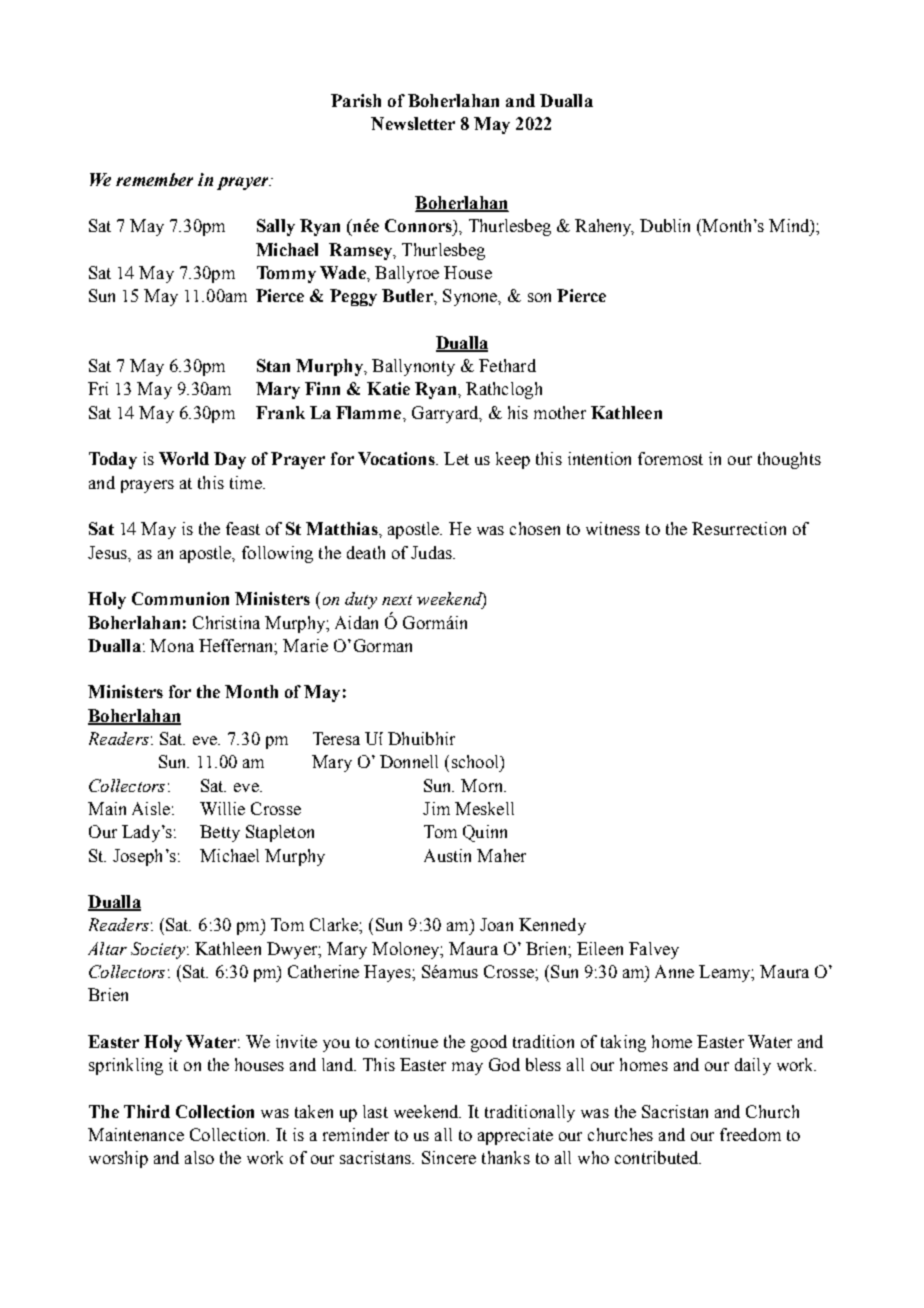 The width and height of the screenshot is (924, 1308). Describe the element at coordinates (151, 808) in the screenshot. I see `Aisle` at that location.
